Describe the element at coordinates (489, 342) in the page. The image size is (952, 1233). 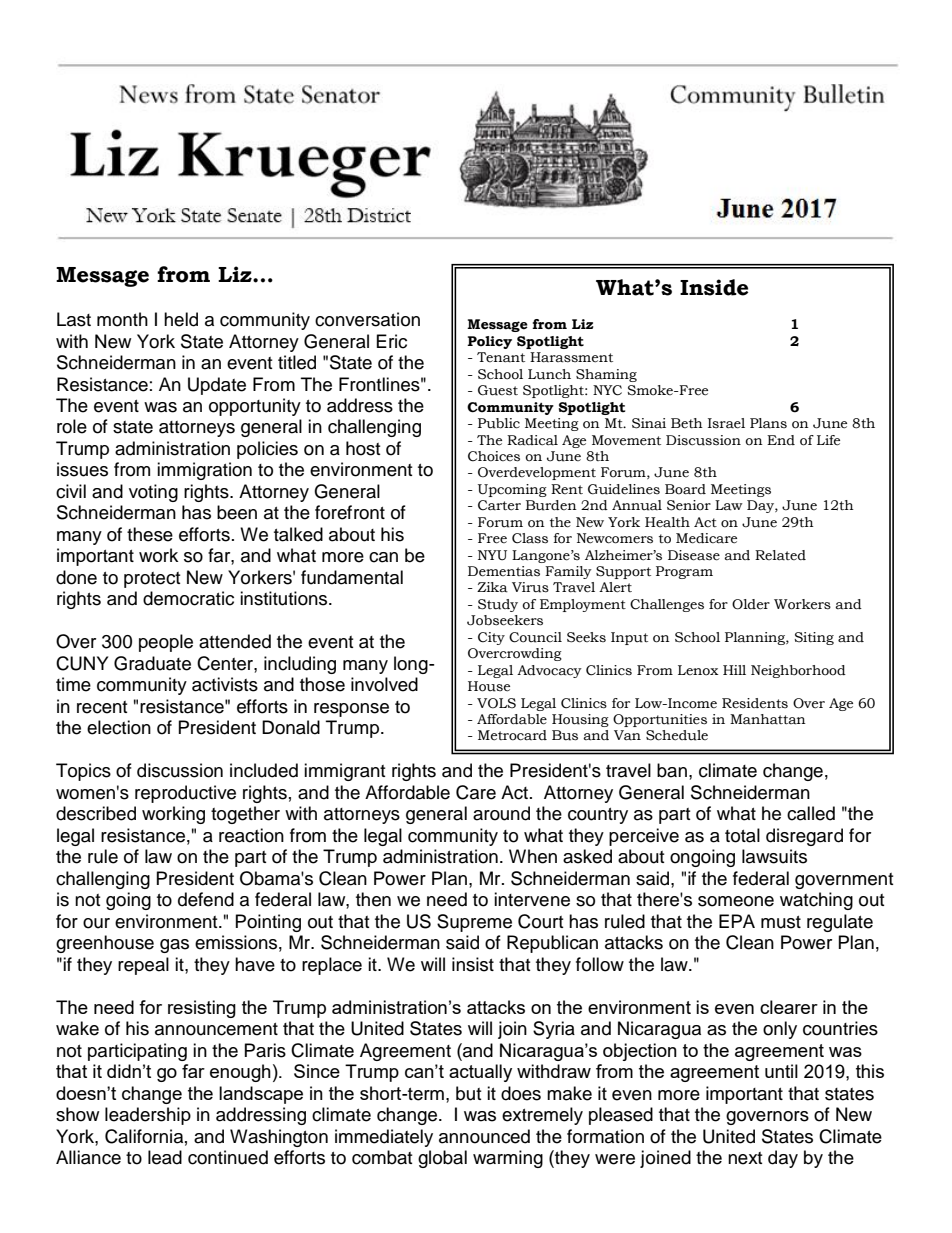
I see `Policy` at that location.
